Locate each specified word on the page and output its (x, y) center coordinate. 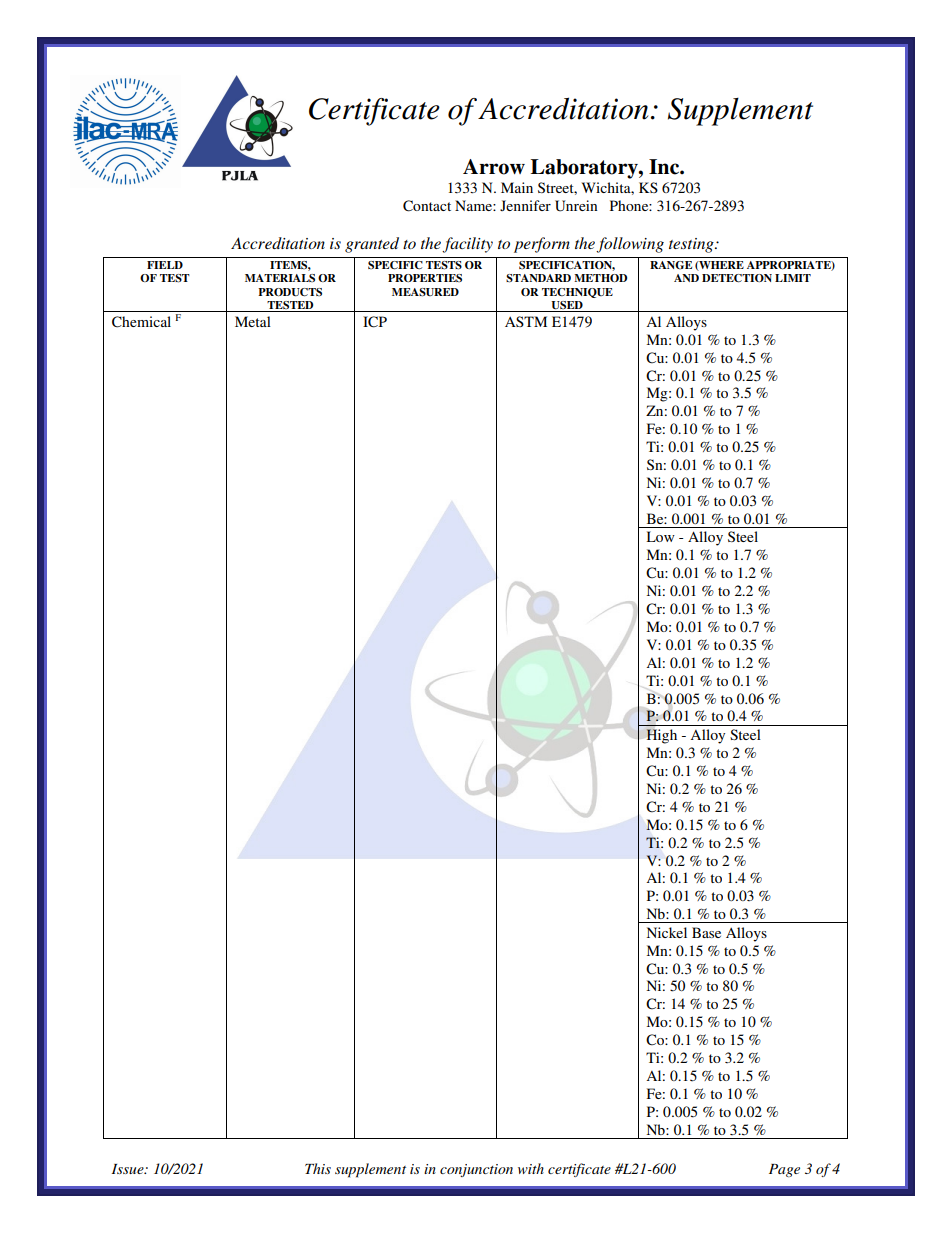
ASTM (526, 321)
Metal (253, 321)
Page (784, 1170)
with (531, 1168)
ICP (375, 322)
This (318, 1168)
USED (567, 305)
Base (706, 932)
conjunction (476, 1170)
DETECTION (737, 278)
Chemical (141, 322)
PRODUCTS (290, 292)
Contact (427, 206)
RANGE (671, 265)
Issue (129, 1169)
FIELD (165, 265)
